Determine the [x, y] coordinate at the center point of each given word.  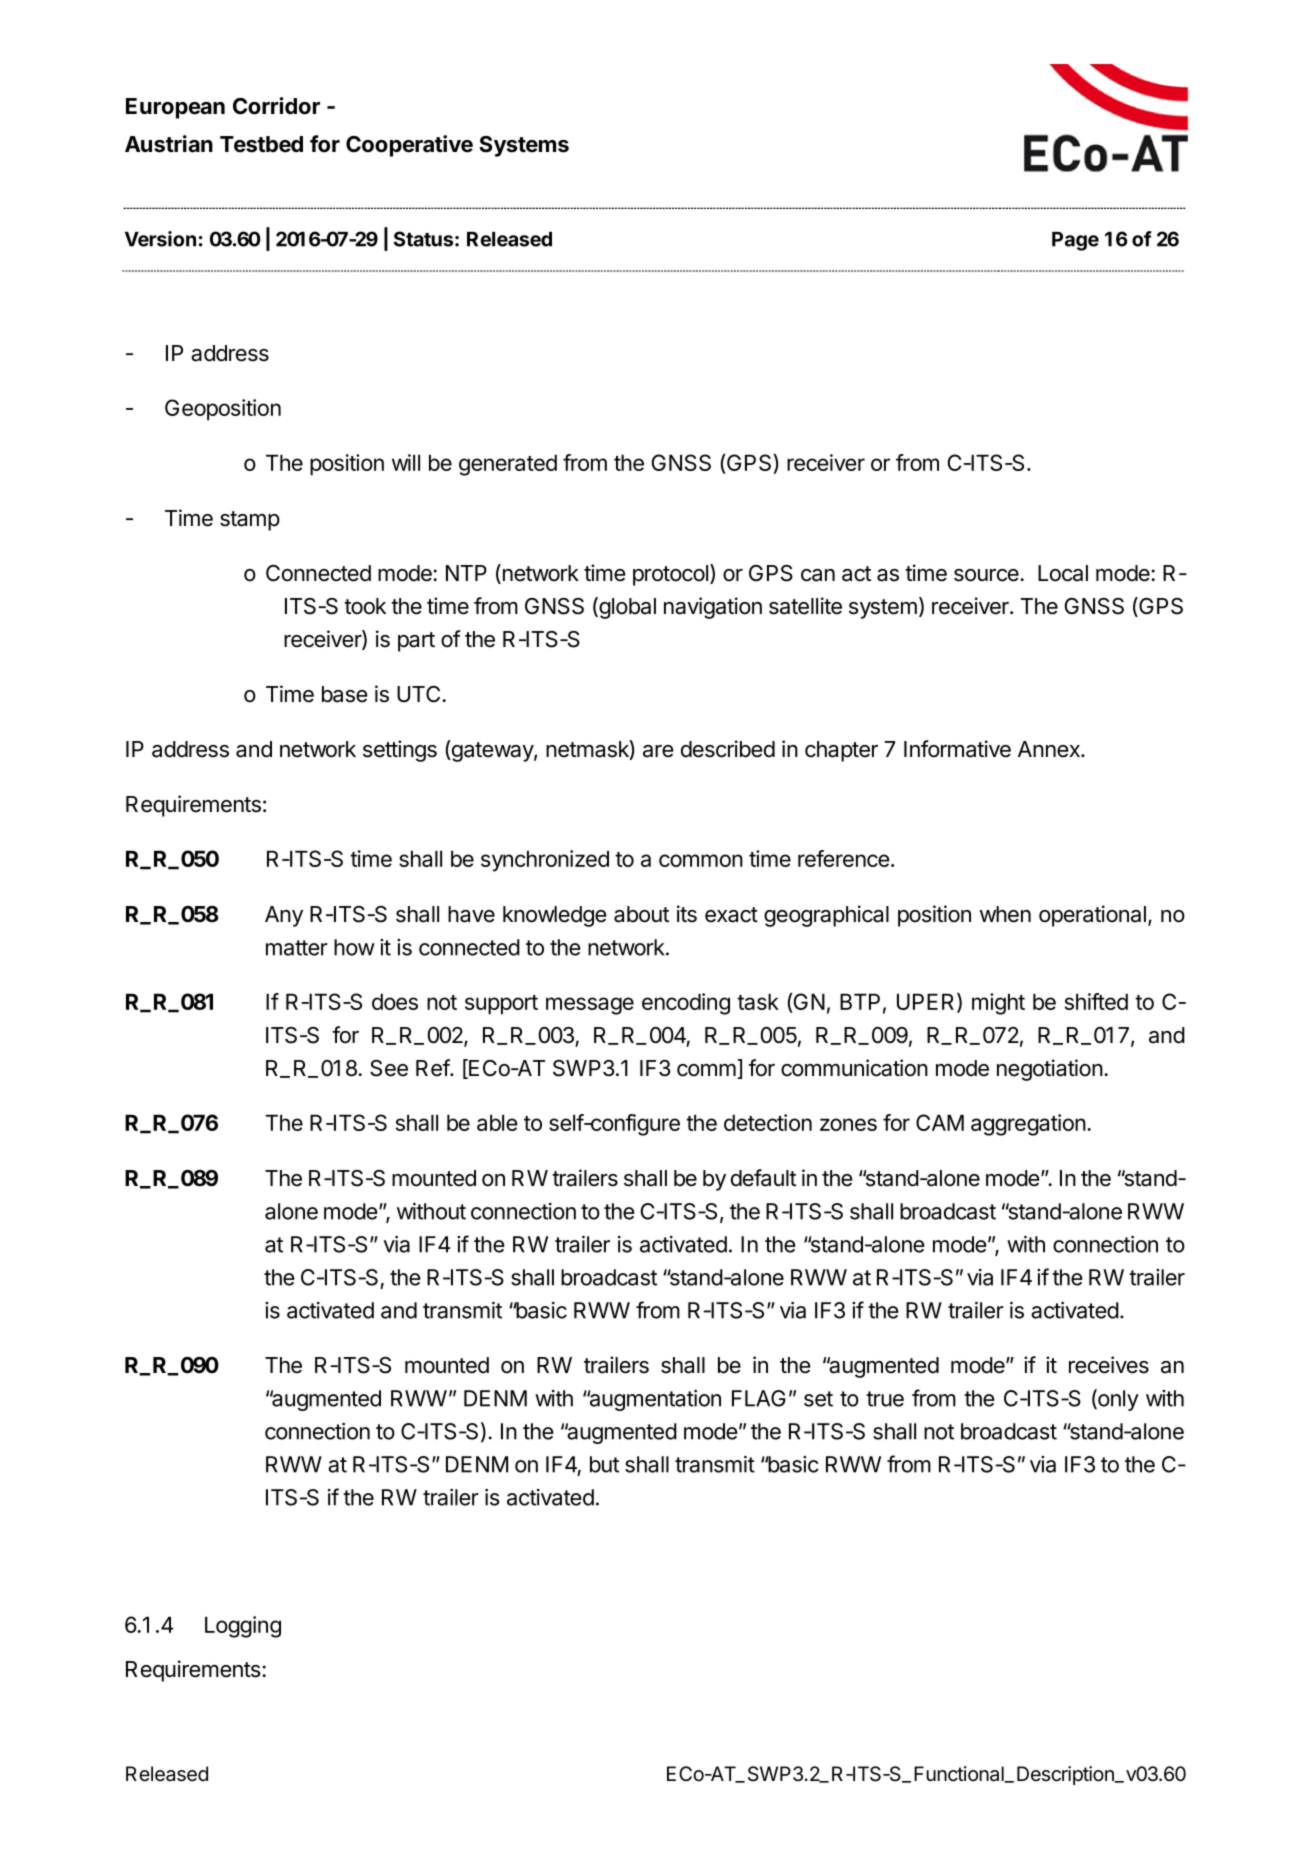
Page [1075, 241]
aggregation [1028, 1125]
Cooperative [409, 146]
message [590, 1006]
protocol [672, 575]
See [389, 1068]
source [987, 575]
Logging [243, 1627]
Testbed [261, 144]
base [345, 694]
